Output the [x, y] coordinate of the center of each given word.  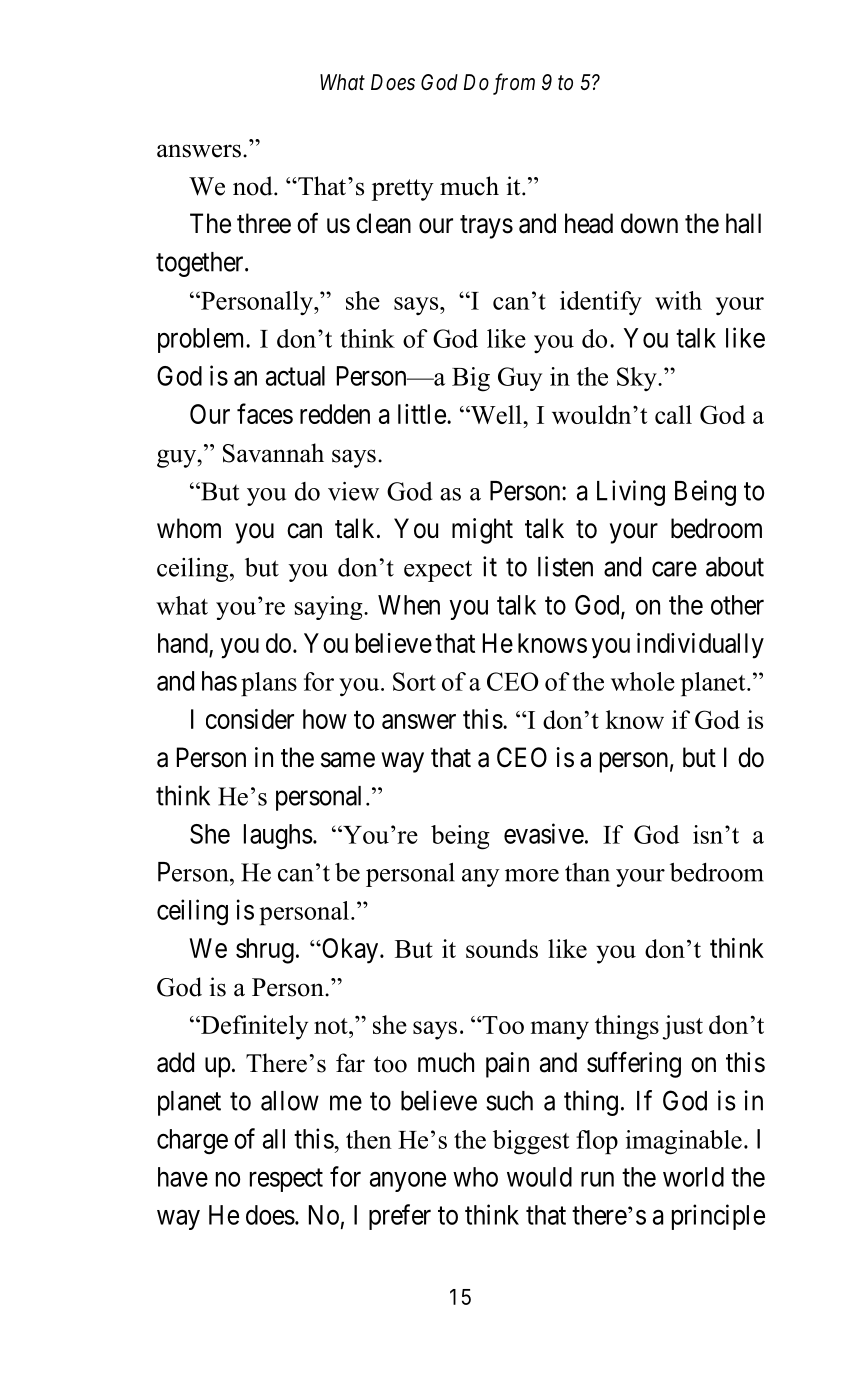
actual [295, 376]
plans [269, 684]
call [673, 414]
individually [700, 646]
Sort [414, 681]
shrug [265, 951]
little [422, 414]
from [514, 84]
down [649, 223]
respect [286, 1180]
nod [254, 186]
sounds [502, 948]
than [587, 872]
